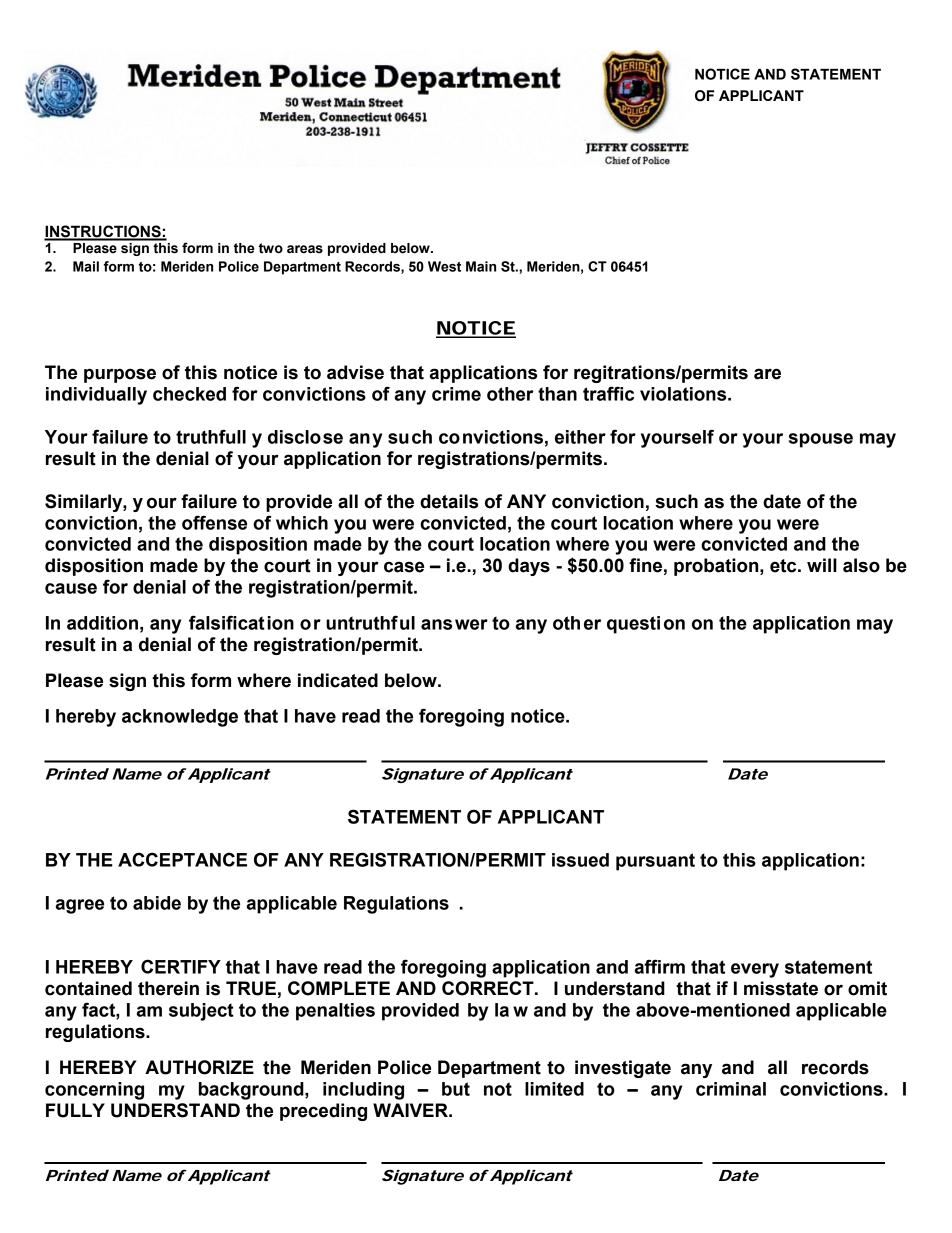 The height and width of the screenshot is (1233, 952). I want to click on offense, so click(214, 522).
